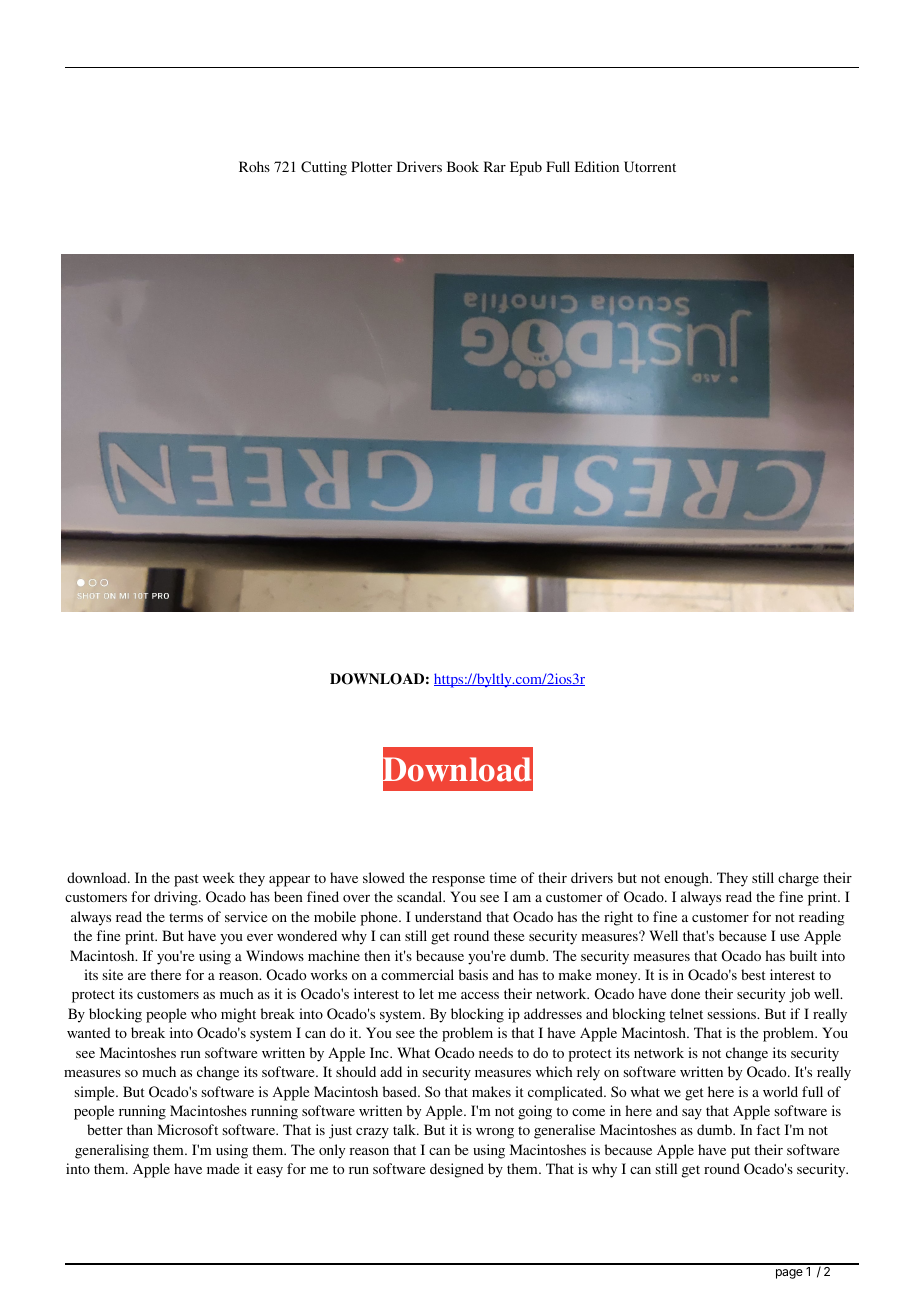 Image resolution: width=924 pixels, height=1308 pixels. What do you see at coordinates (254, 166) in the screenshot?
I see `Rohs` at bounding box center [254, 166].
